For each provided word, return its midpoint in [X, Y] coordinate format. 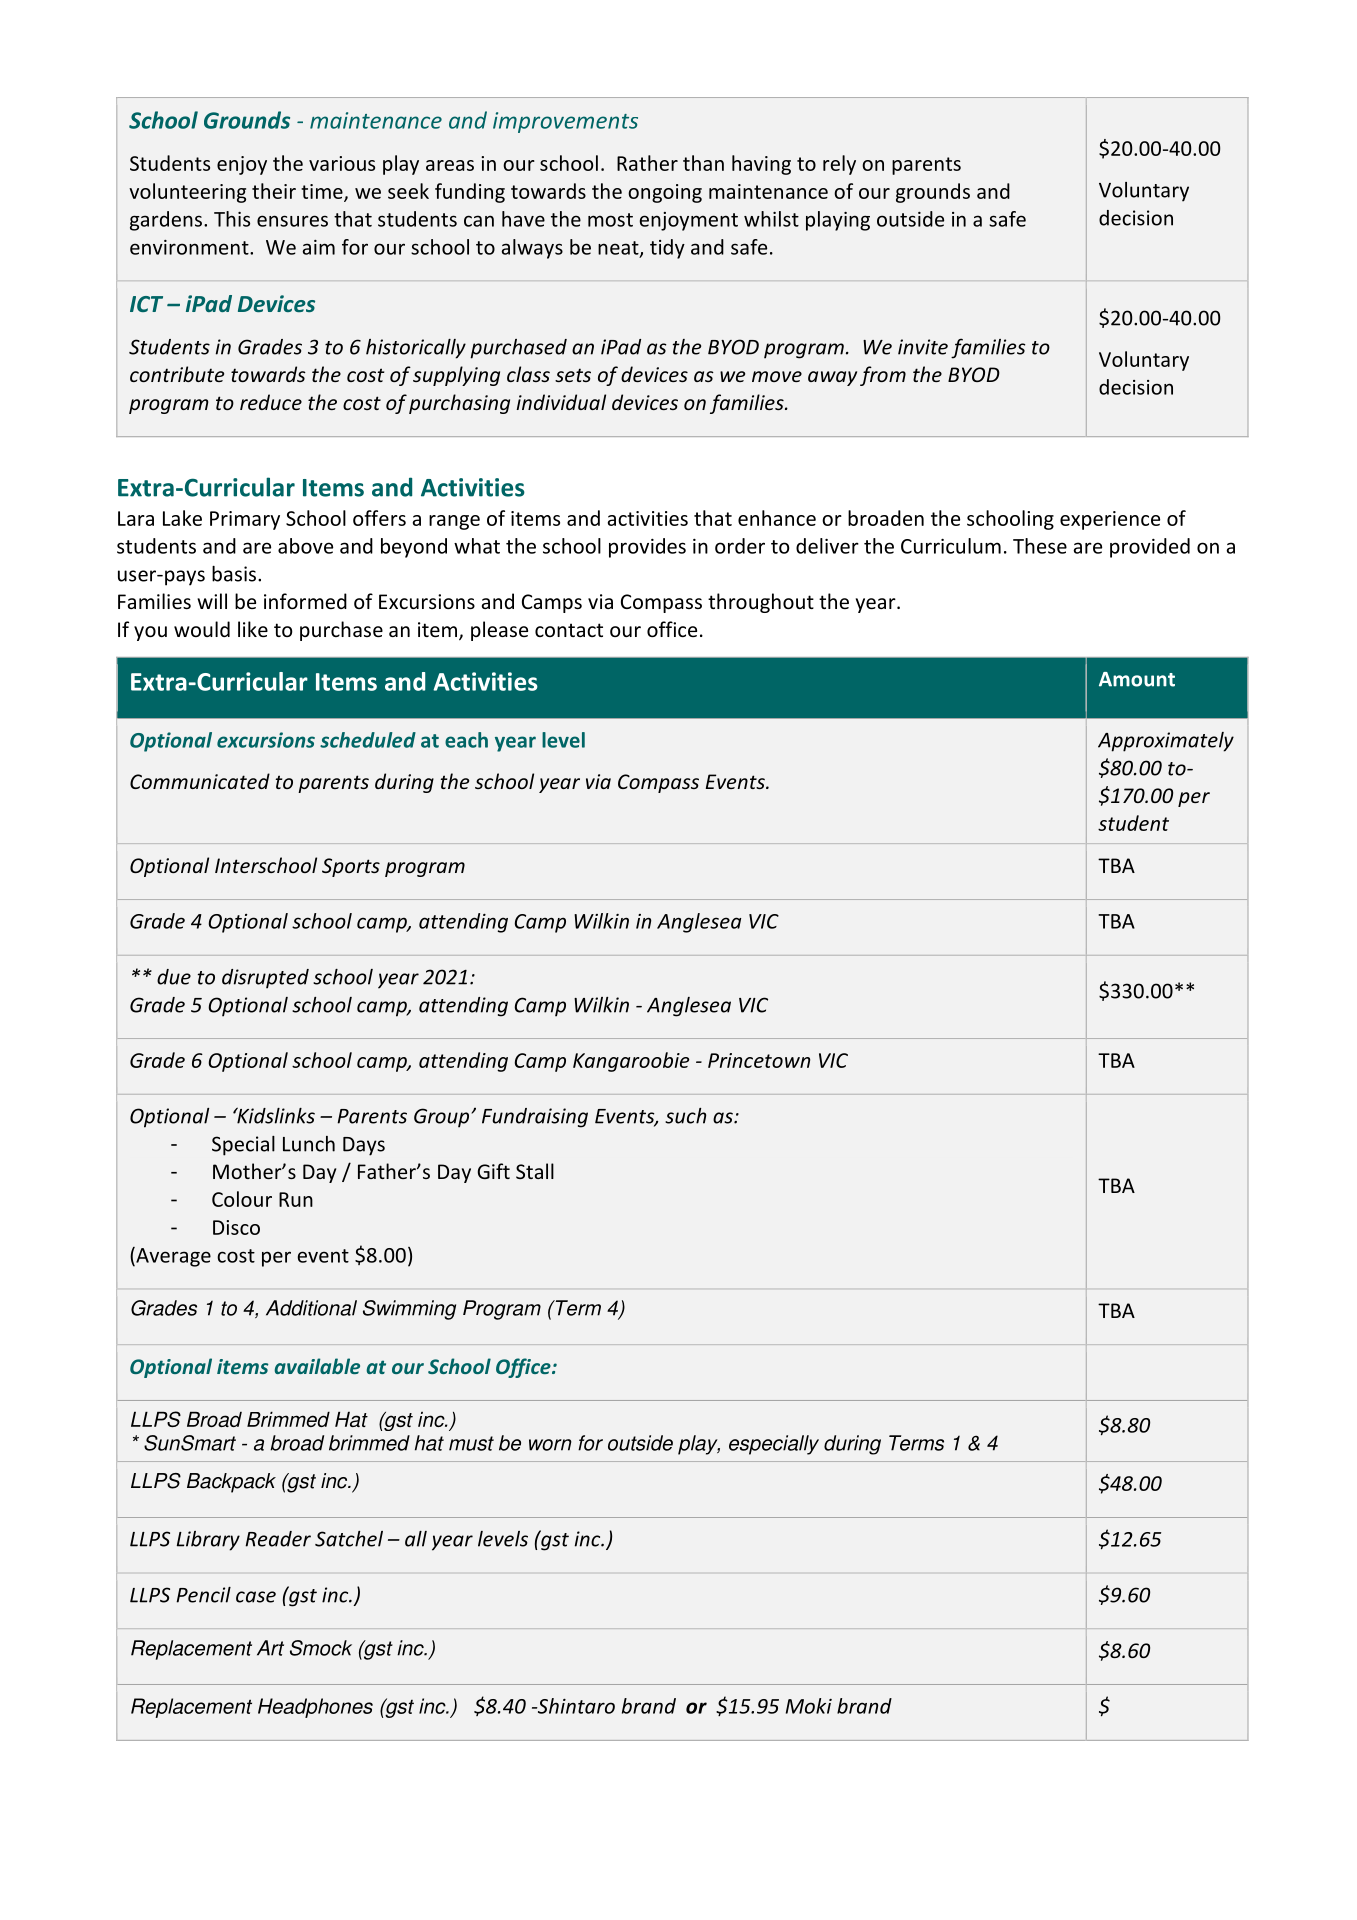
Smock [321, 1648]
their [274, 191]
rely [839, 165]
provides [647, 548]
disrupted [265, 979]
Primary [245, 520]
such [685, 1116]
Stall [535, 1171]
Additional [311, 1308]
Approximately [1166, 742]
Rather [647, 163]
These [1040, 546]
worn [550, 1445]
